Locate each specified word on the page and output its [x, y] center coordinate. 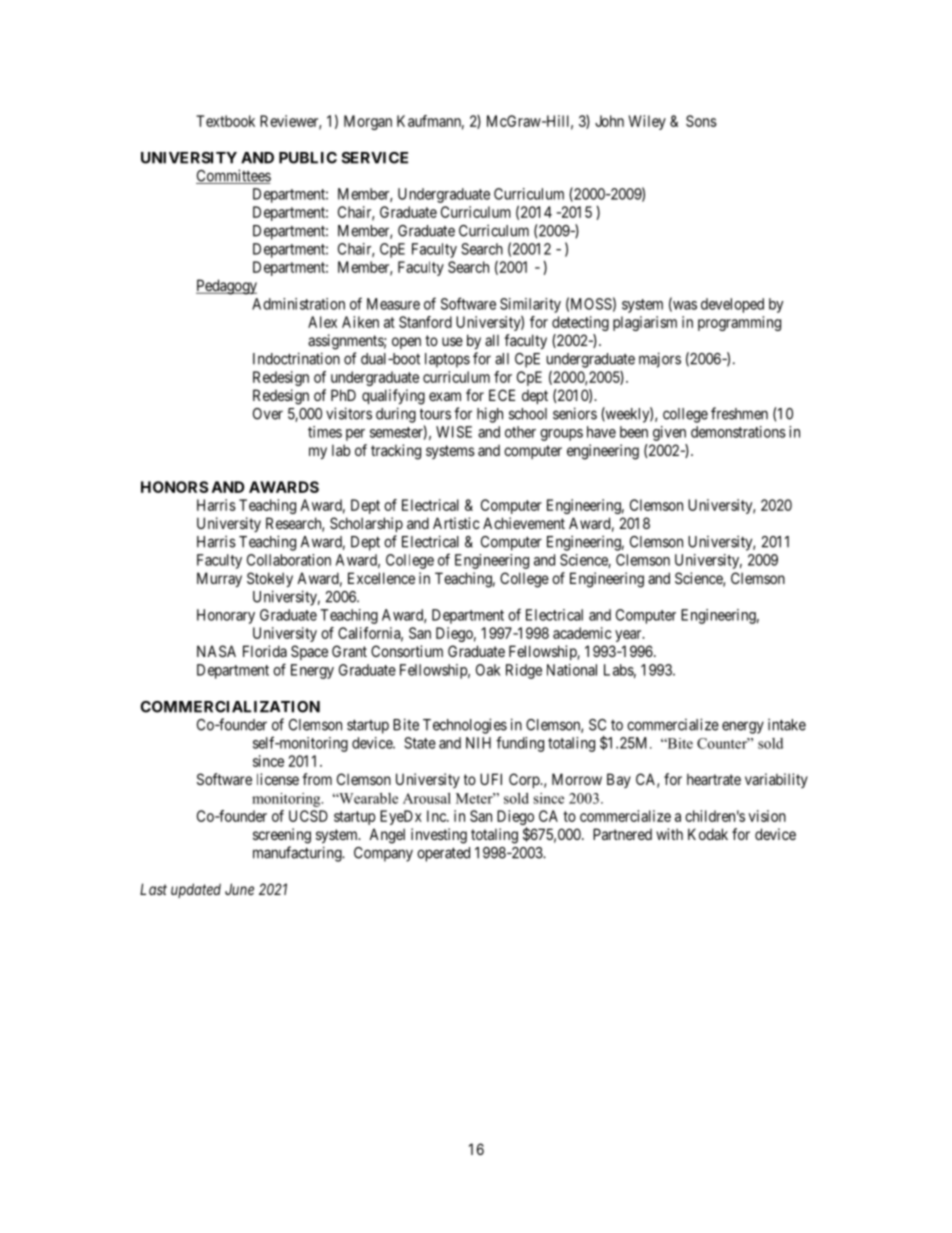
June [239, 889]
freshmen [739, 413]
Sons [701, 121]
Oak [488, 670]
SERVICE [374, 158]
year [629, 636]
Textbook [225, 121]
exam [445, 396]
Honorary [226, 616]
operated [443, 854]
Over [268, 414]
